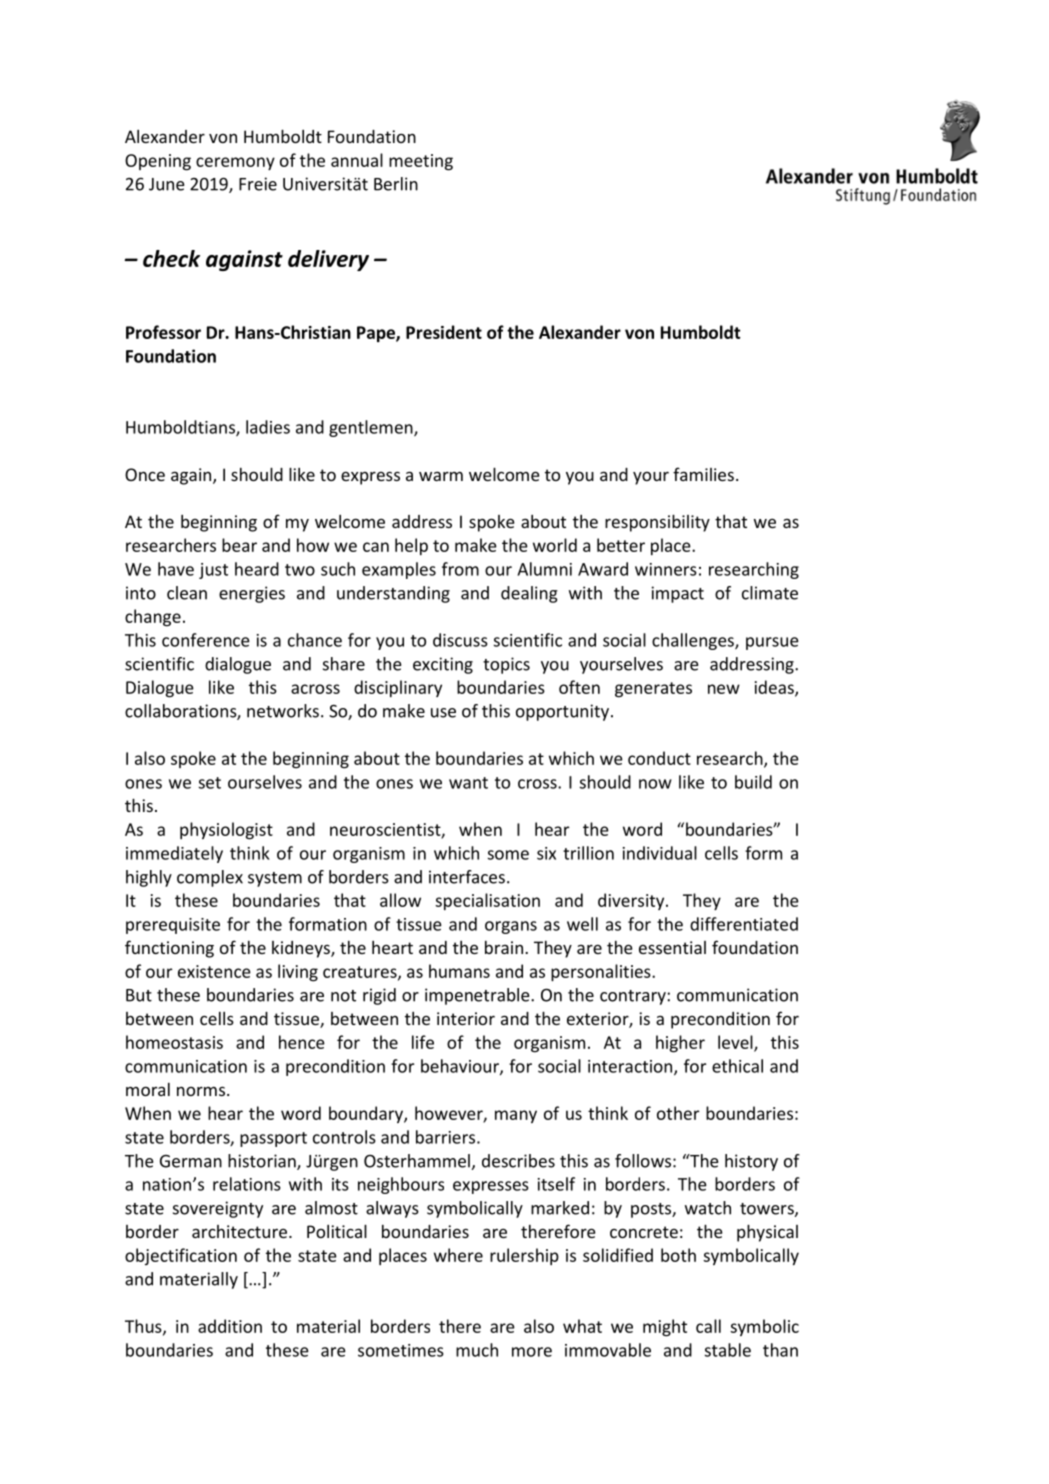 The height and width of the screenshot is (1484, 1049). Describe the element at coordinates (145, 474) in the screenshot. I see `Once` at that location.
